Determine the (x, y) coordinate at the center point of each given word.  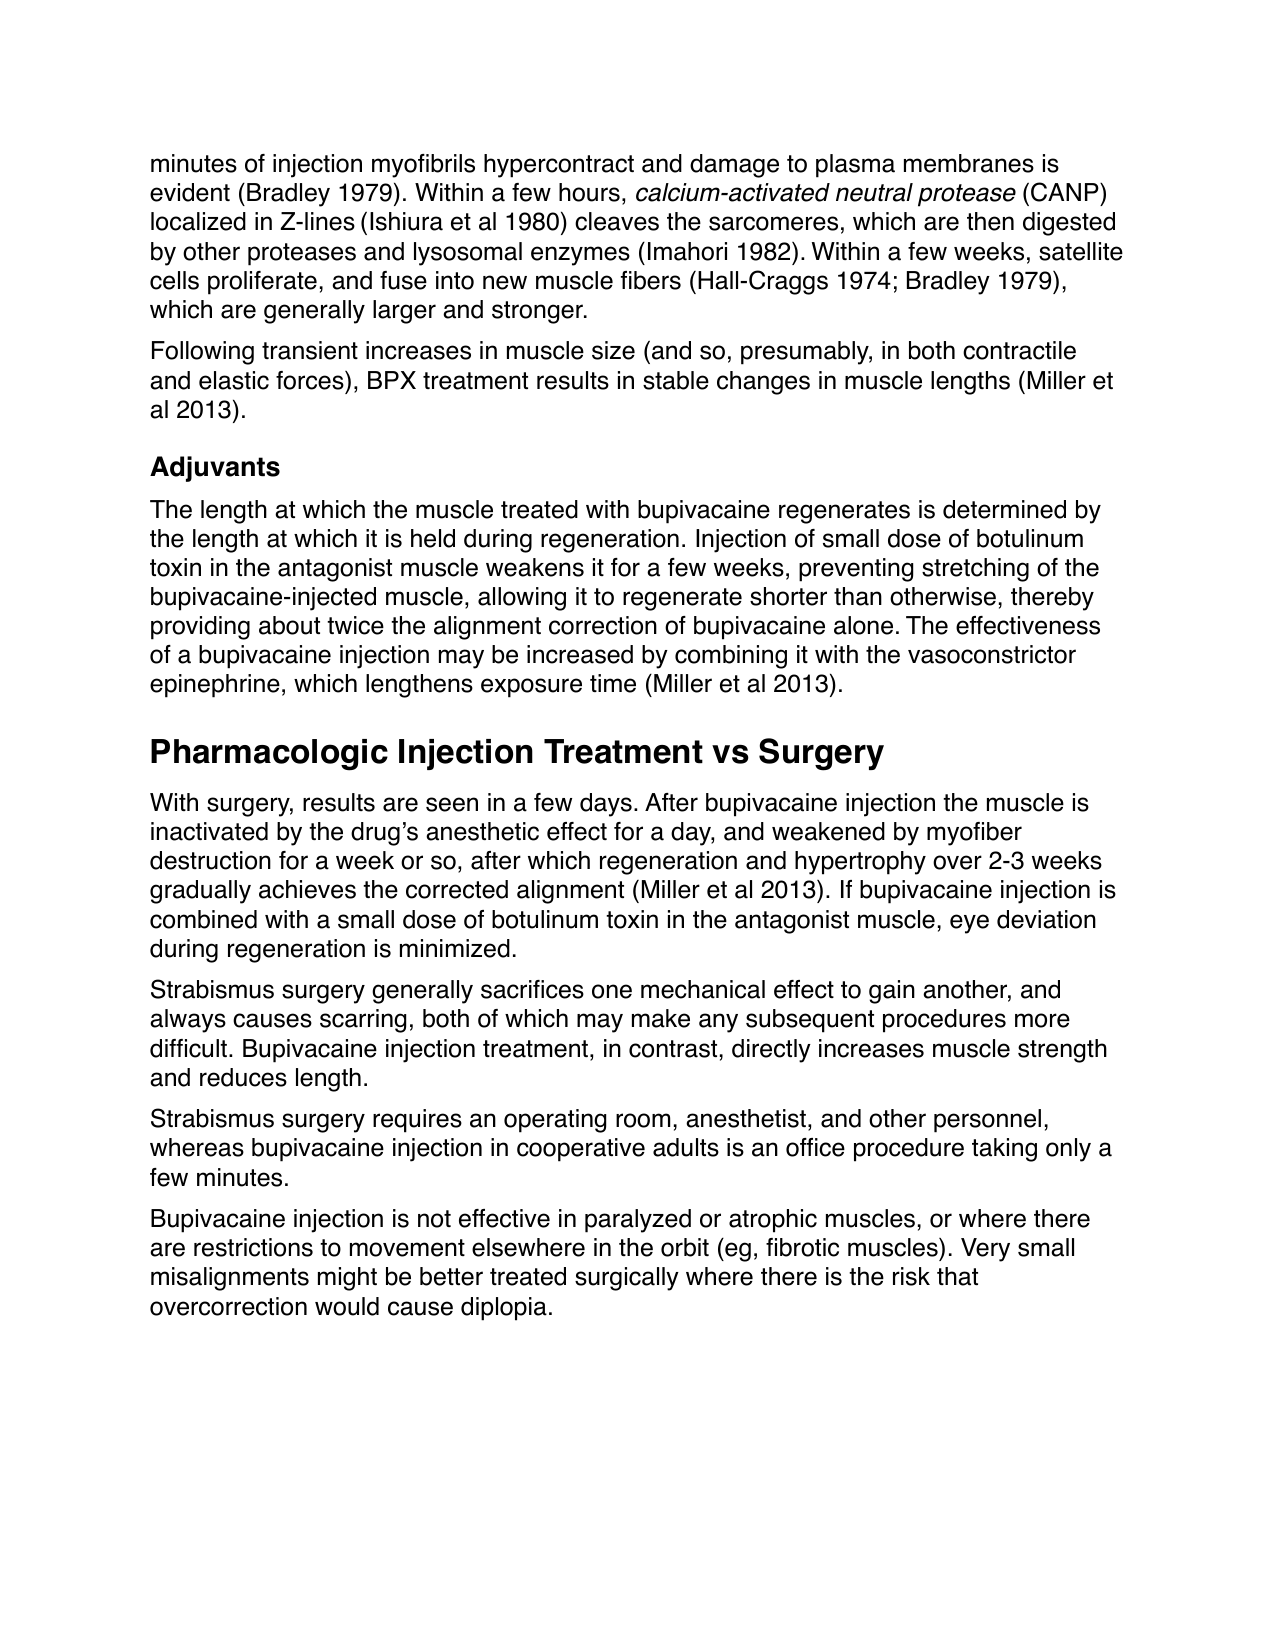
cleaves (617, 221)
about (289, 625)
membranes (969, 163)
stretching (975, 570)
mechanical (703, 989)
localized (198, 221)
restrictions (253, 1247)
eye (969, 924)
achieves (307, 889)
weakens (535, 567)
